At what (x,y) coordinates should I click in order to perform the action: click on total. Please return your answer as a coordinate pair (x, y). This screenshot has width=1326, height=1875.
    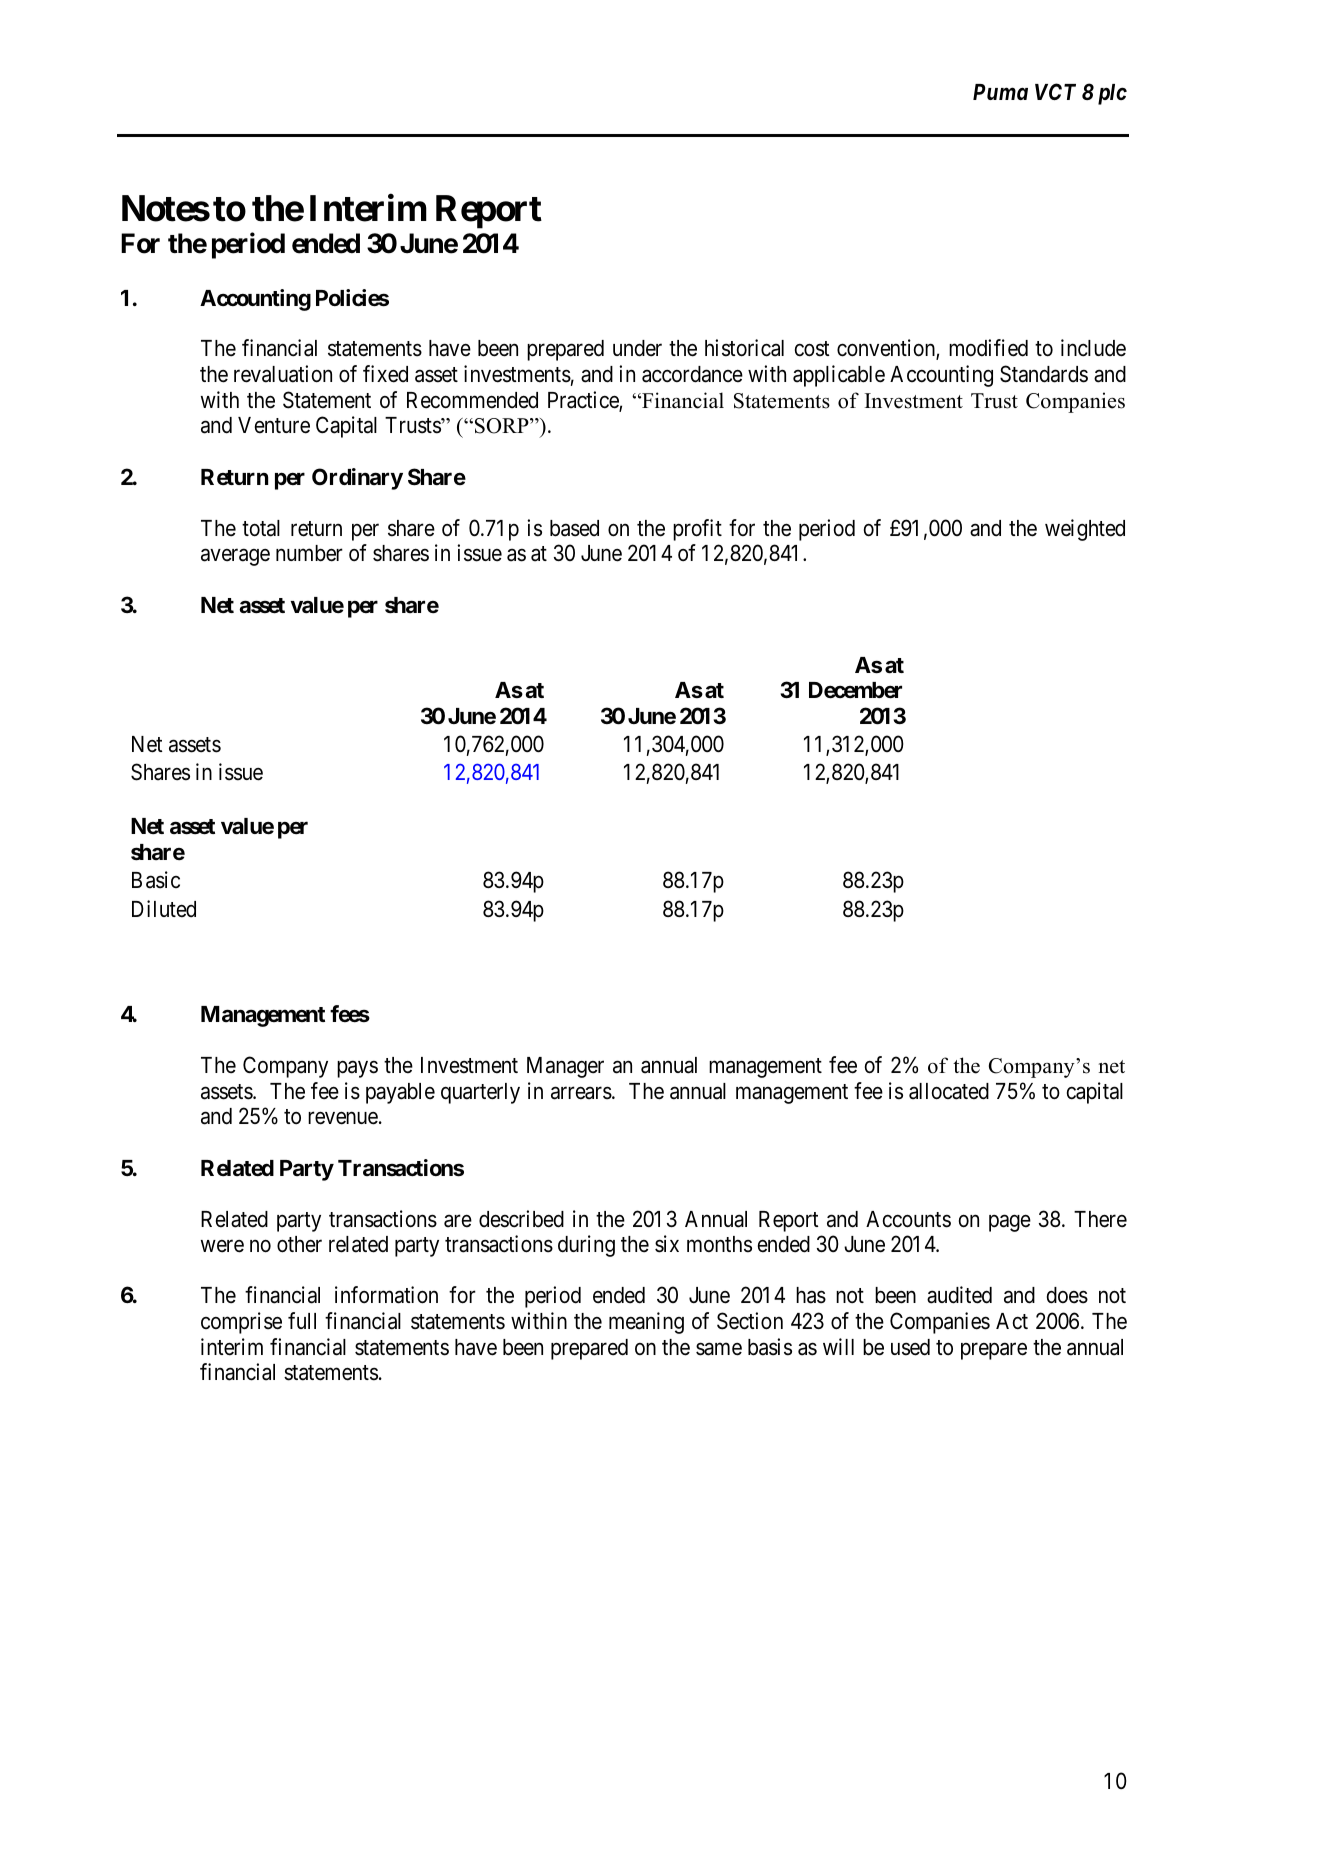
    Looking at the image, I should click on (261, 528).
